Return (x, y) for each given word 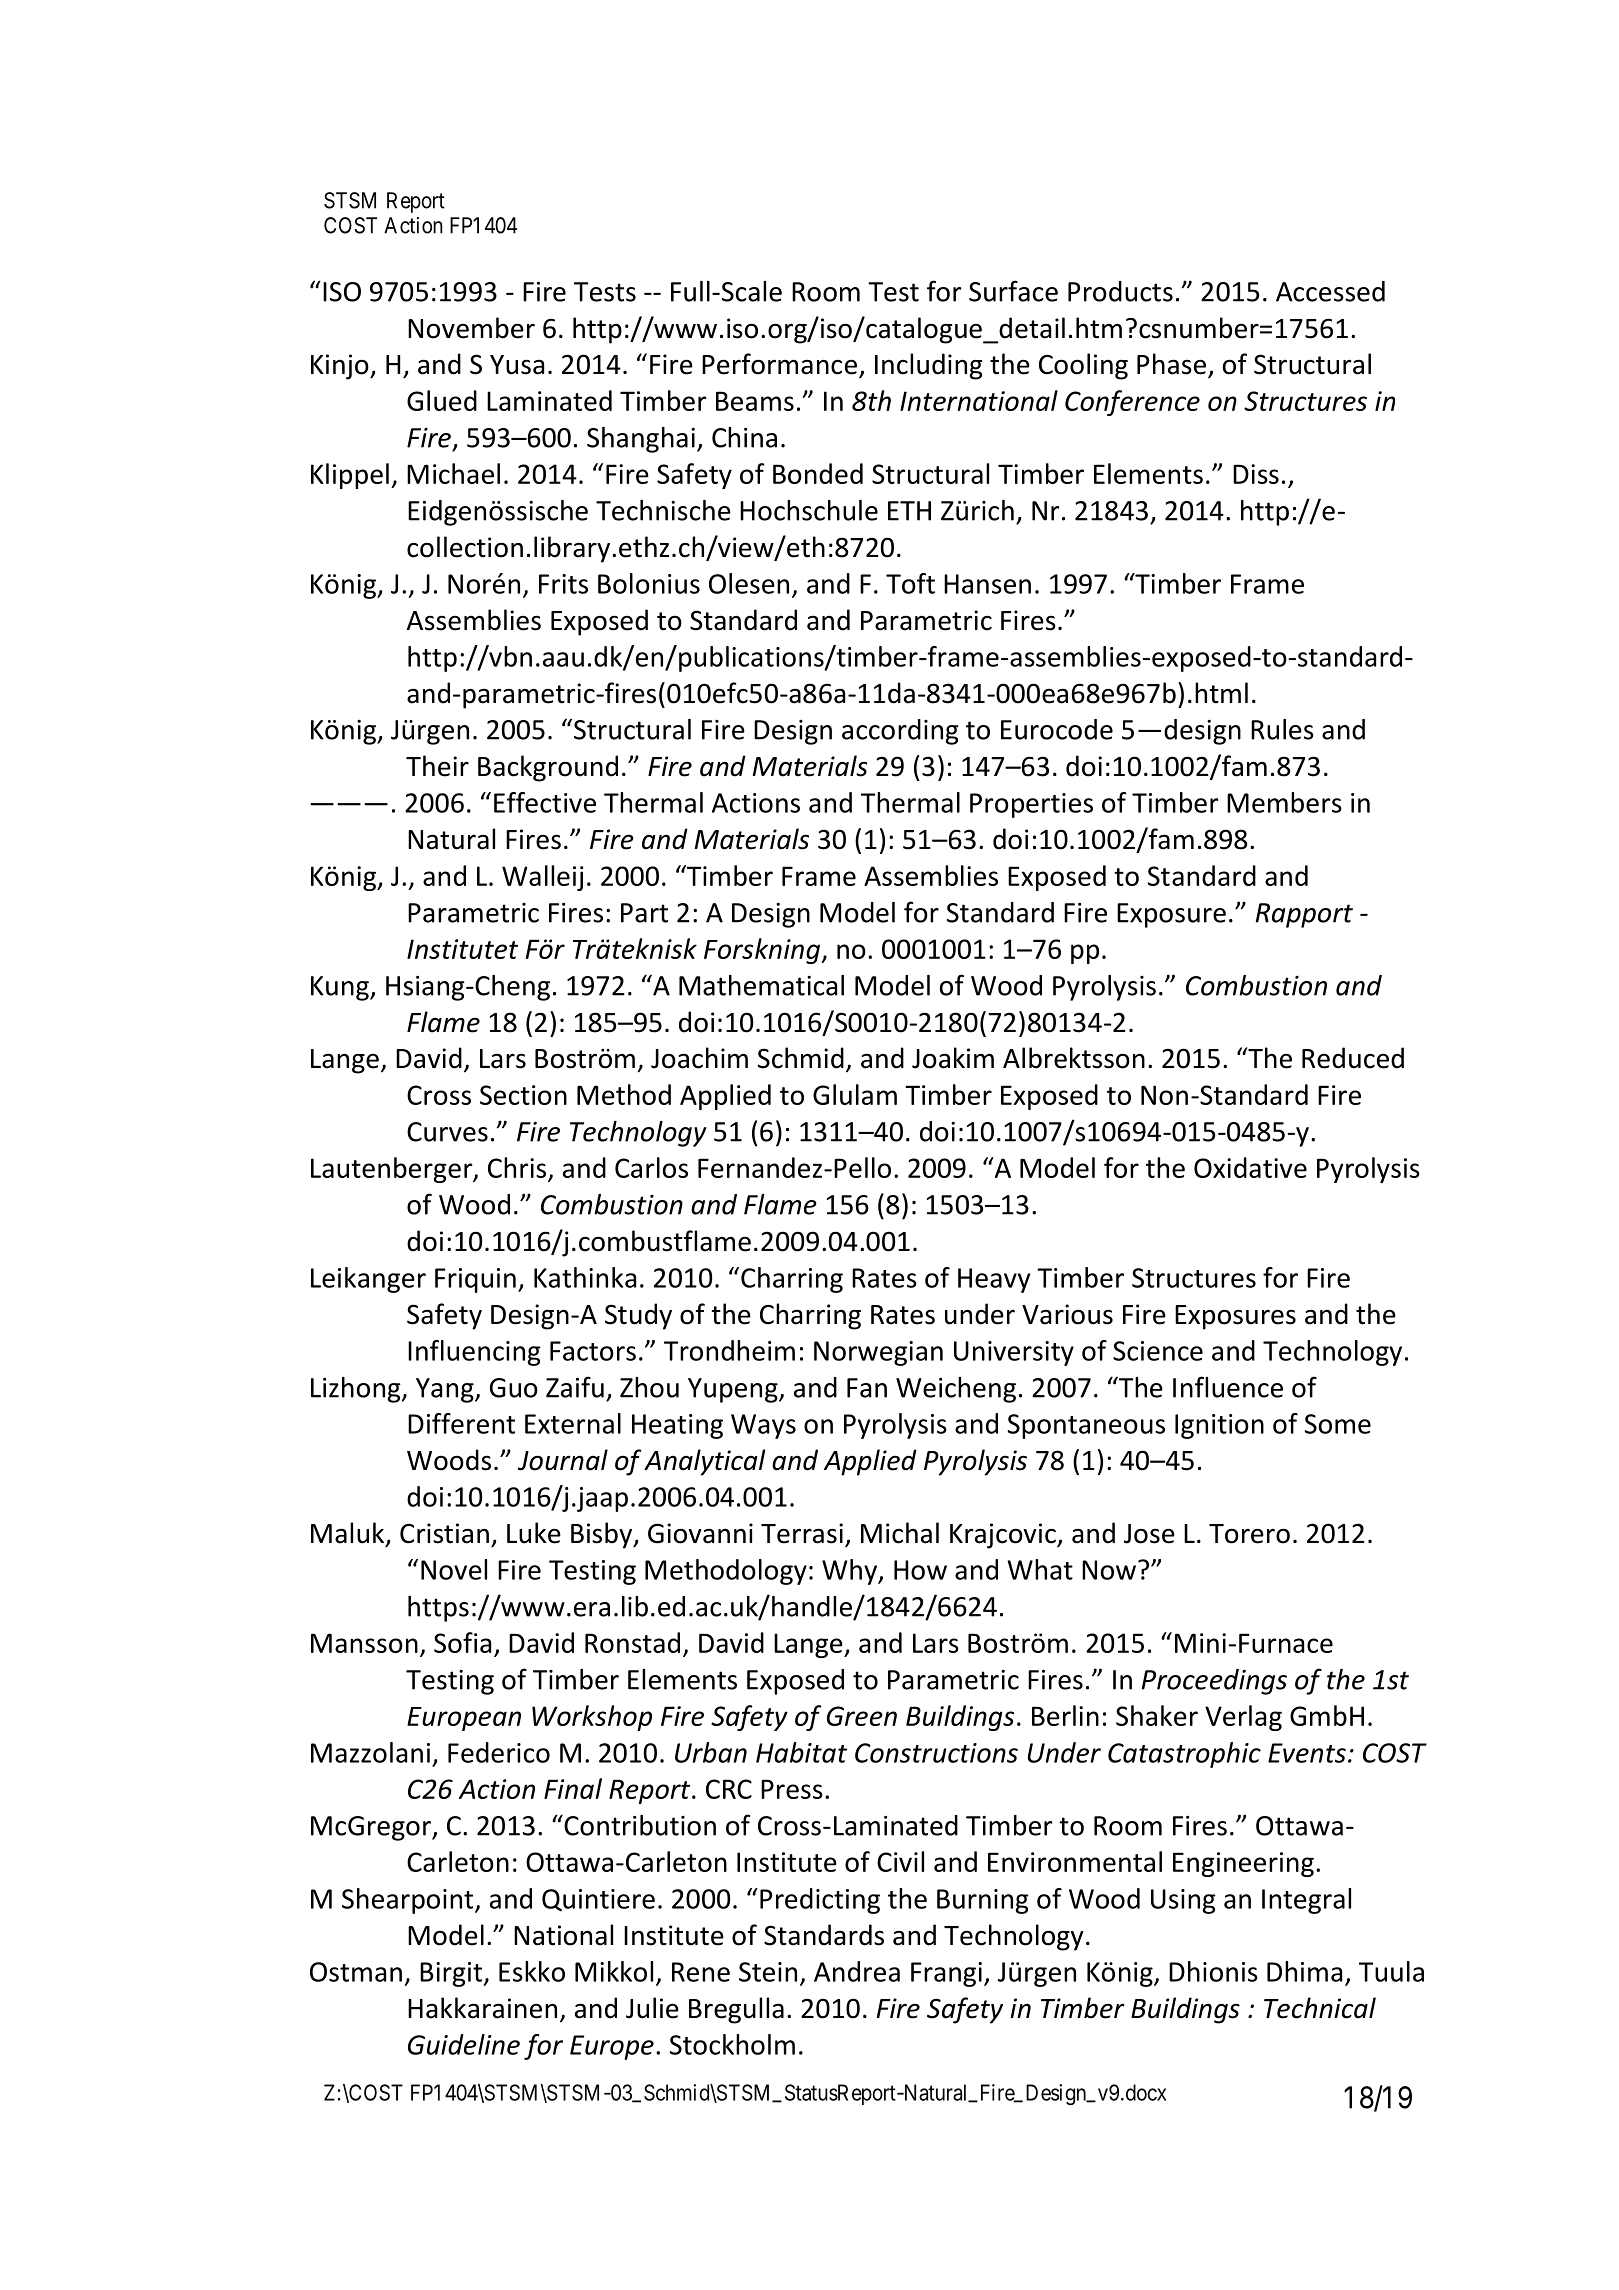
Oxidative (1250, 1167)
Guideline (464, 2044)
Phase (1173, 365)
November (471, 328)
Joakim (953, 1058)
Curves (447, 1132)
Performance (779, 364)
